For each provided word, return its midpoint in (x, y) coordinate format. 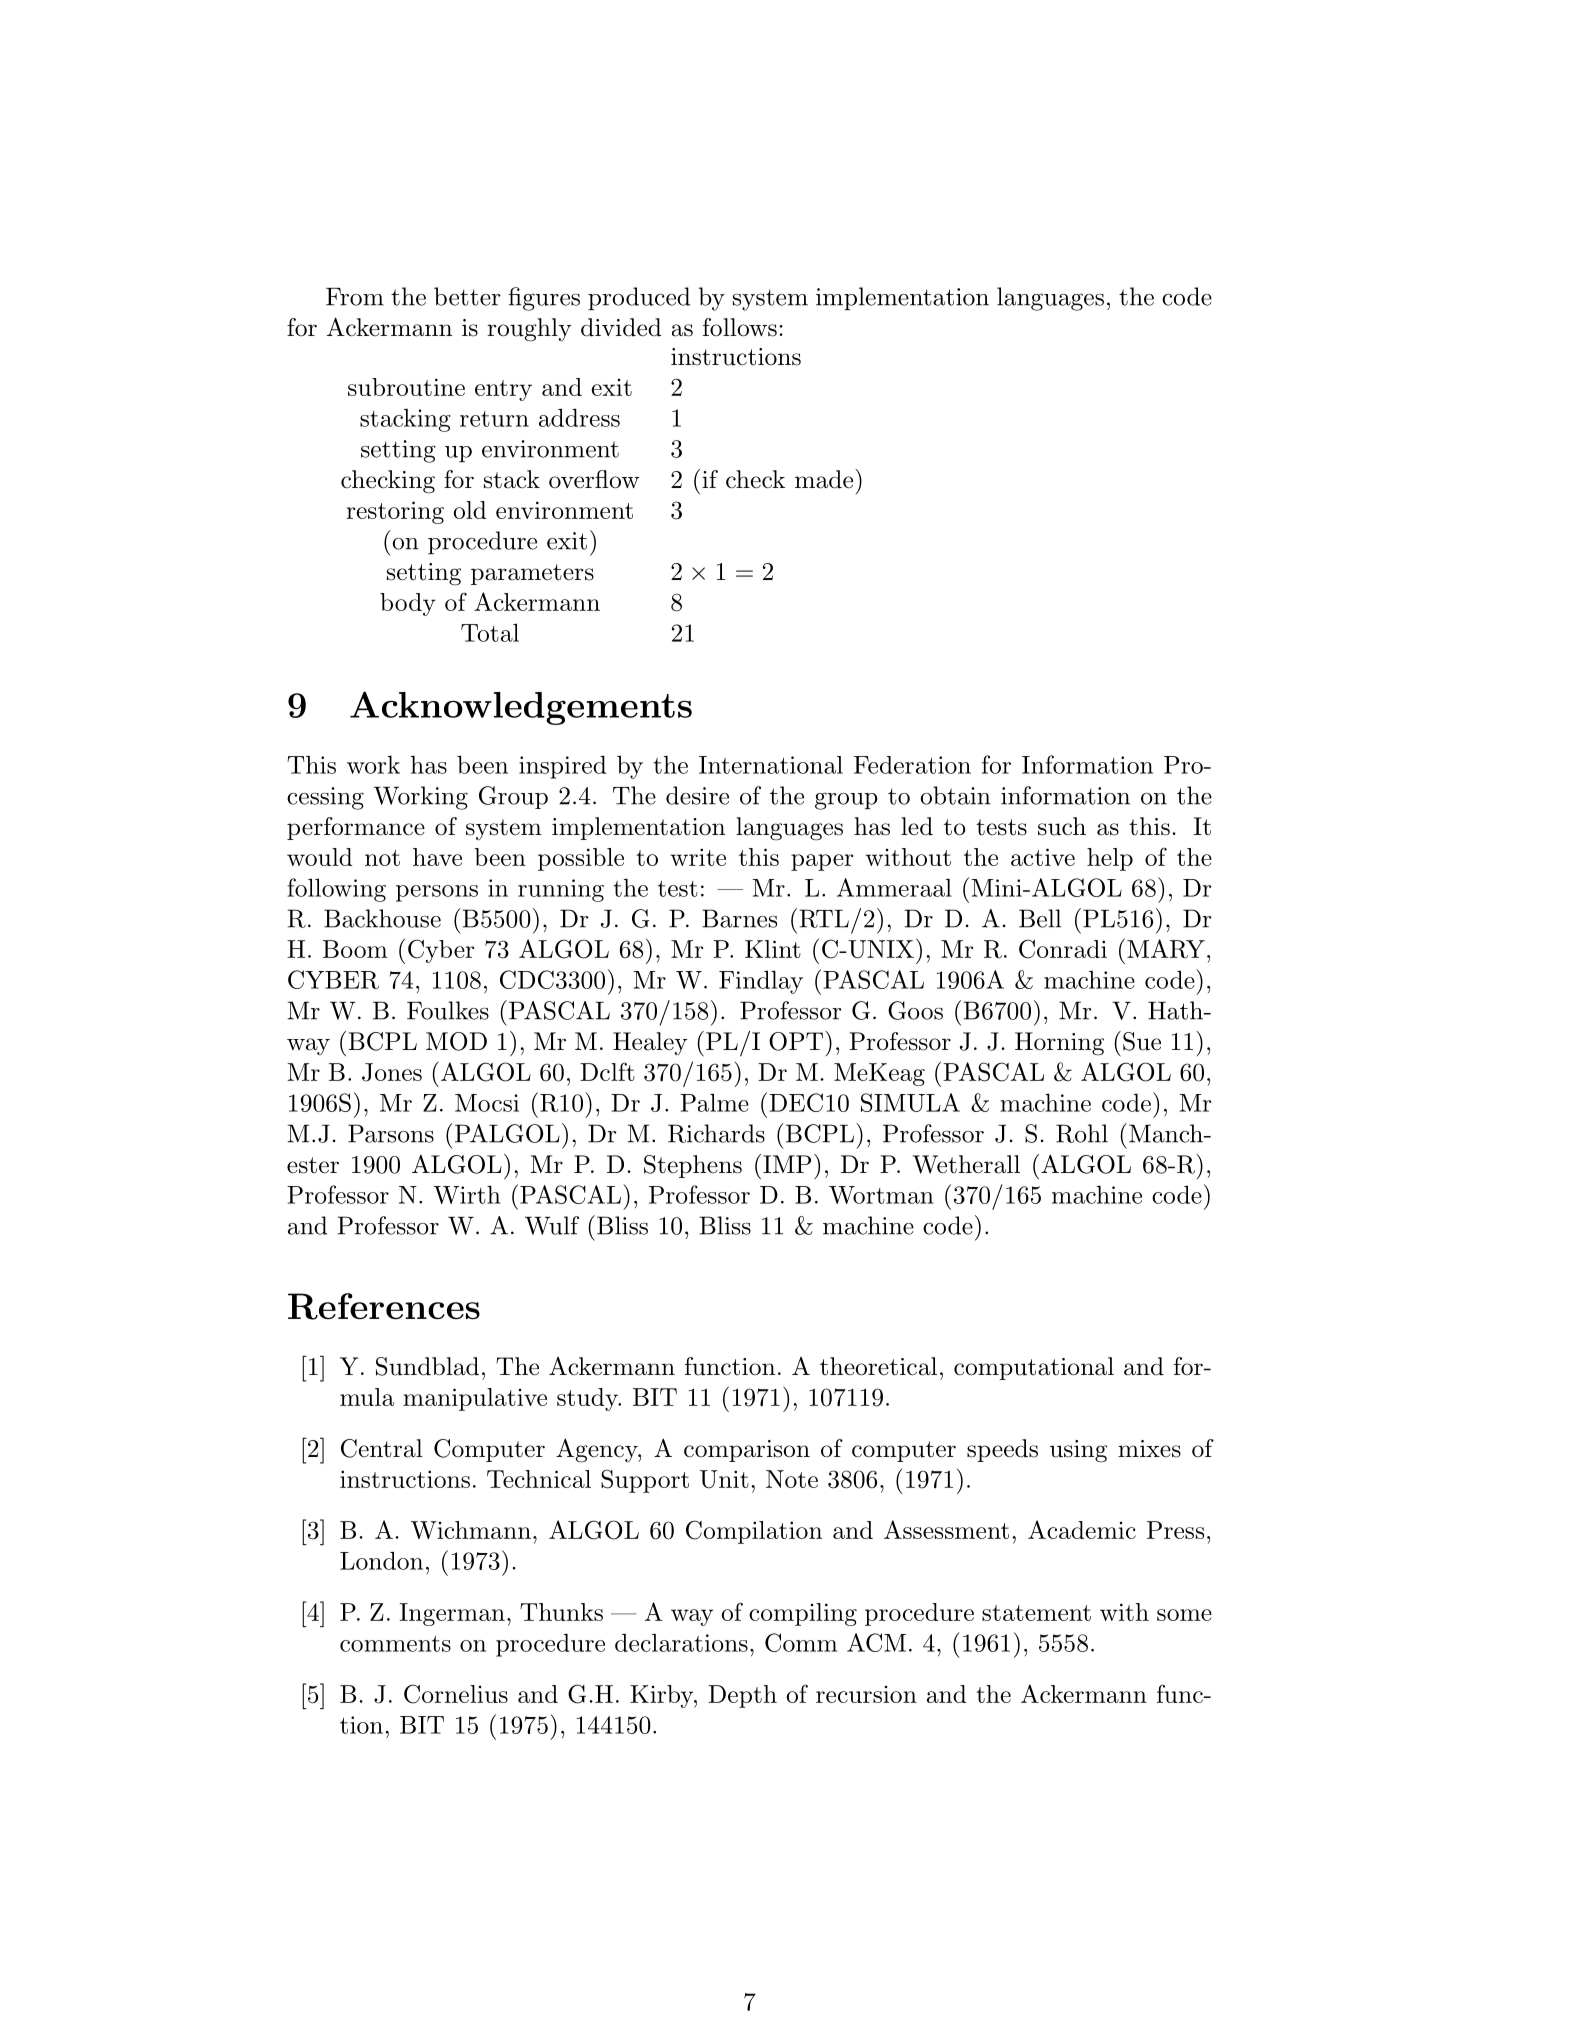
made (825, 479)
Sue (1142, 1041)
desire (697, 795)
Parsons (391, 1133)
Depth (742, 1696)
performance (356, 828)
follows (740, 327)
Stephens (693, 1166)
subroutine (406, 387)
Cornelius (456, 1694)
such (1062, 826)
